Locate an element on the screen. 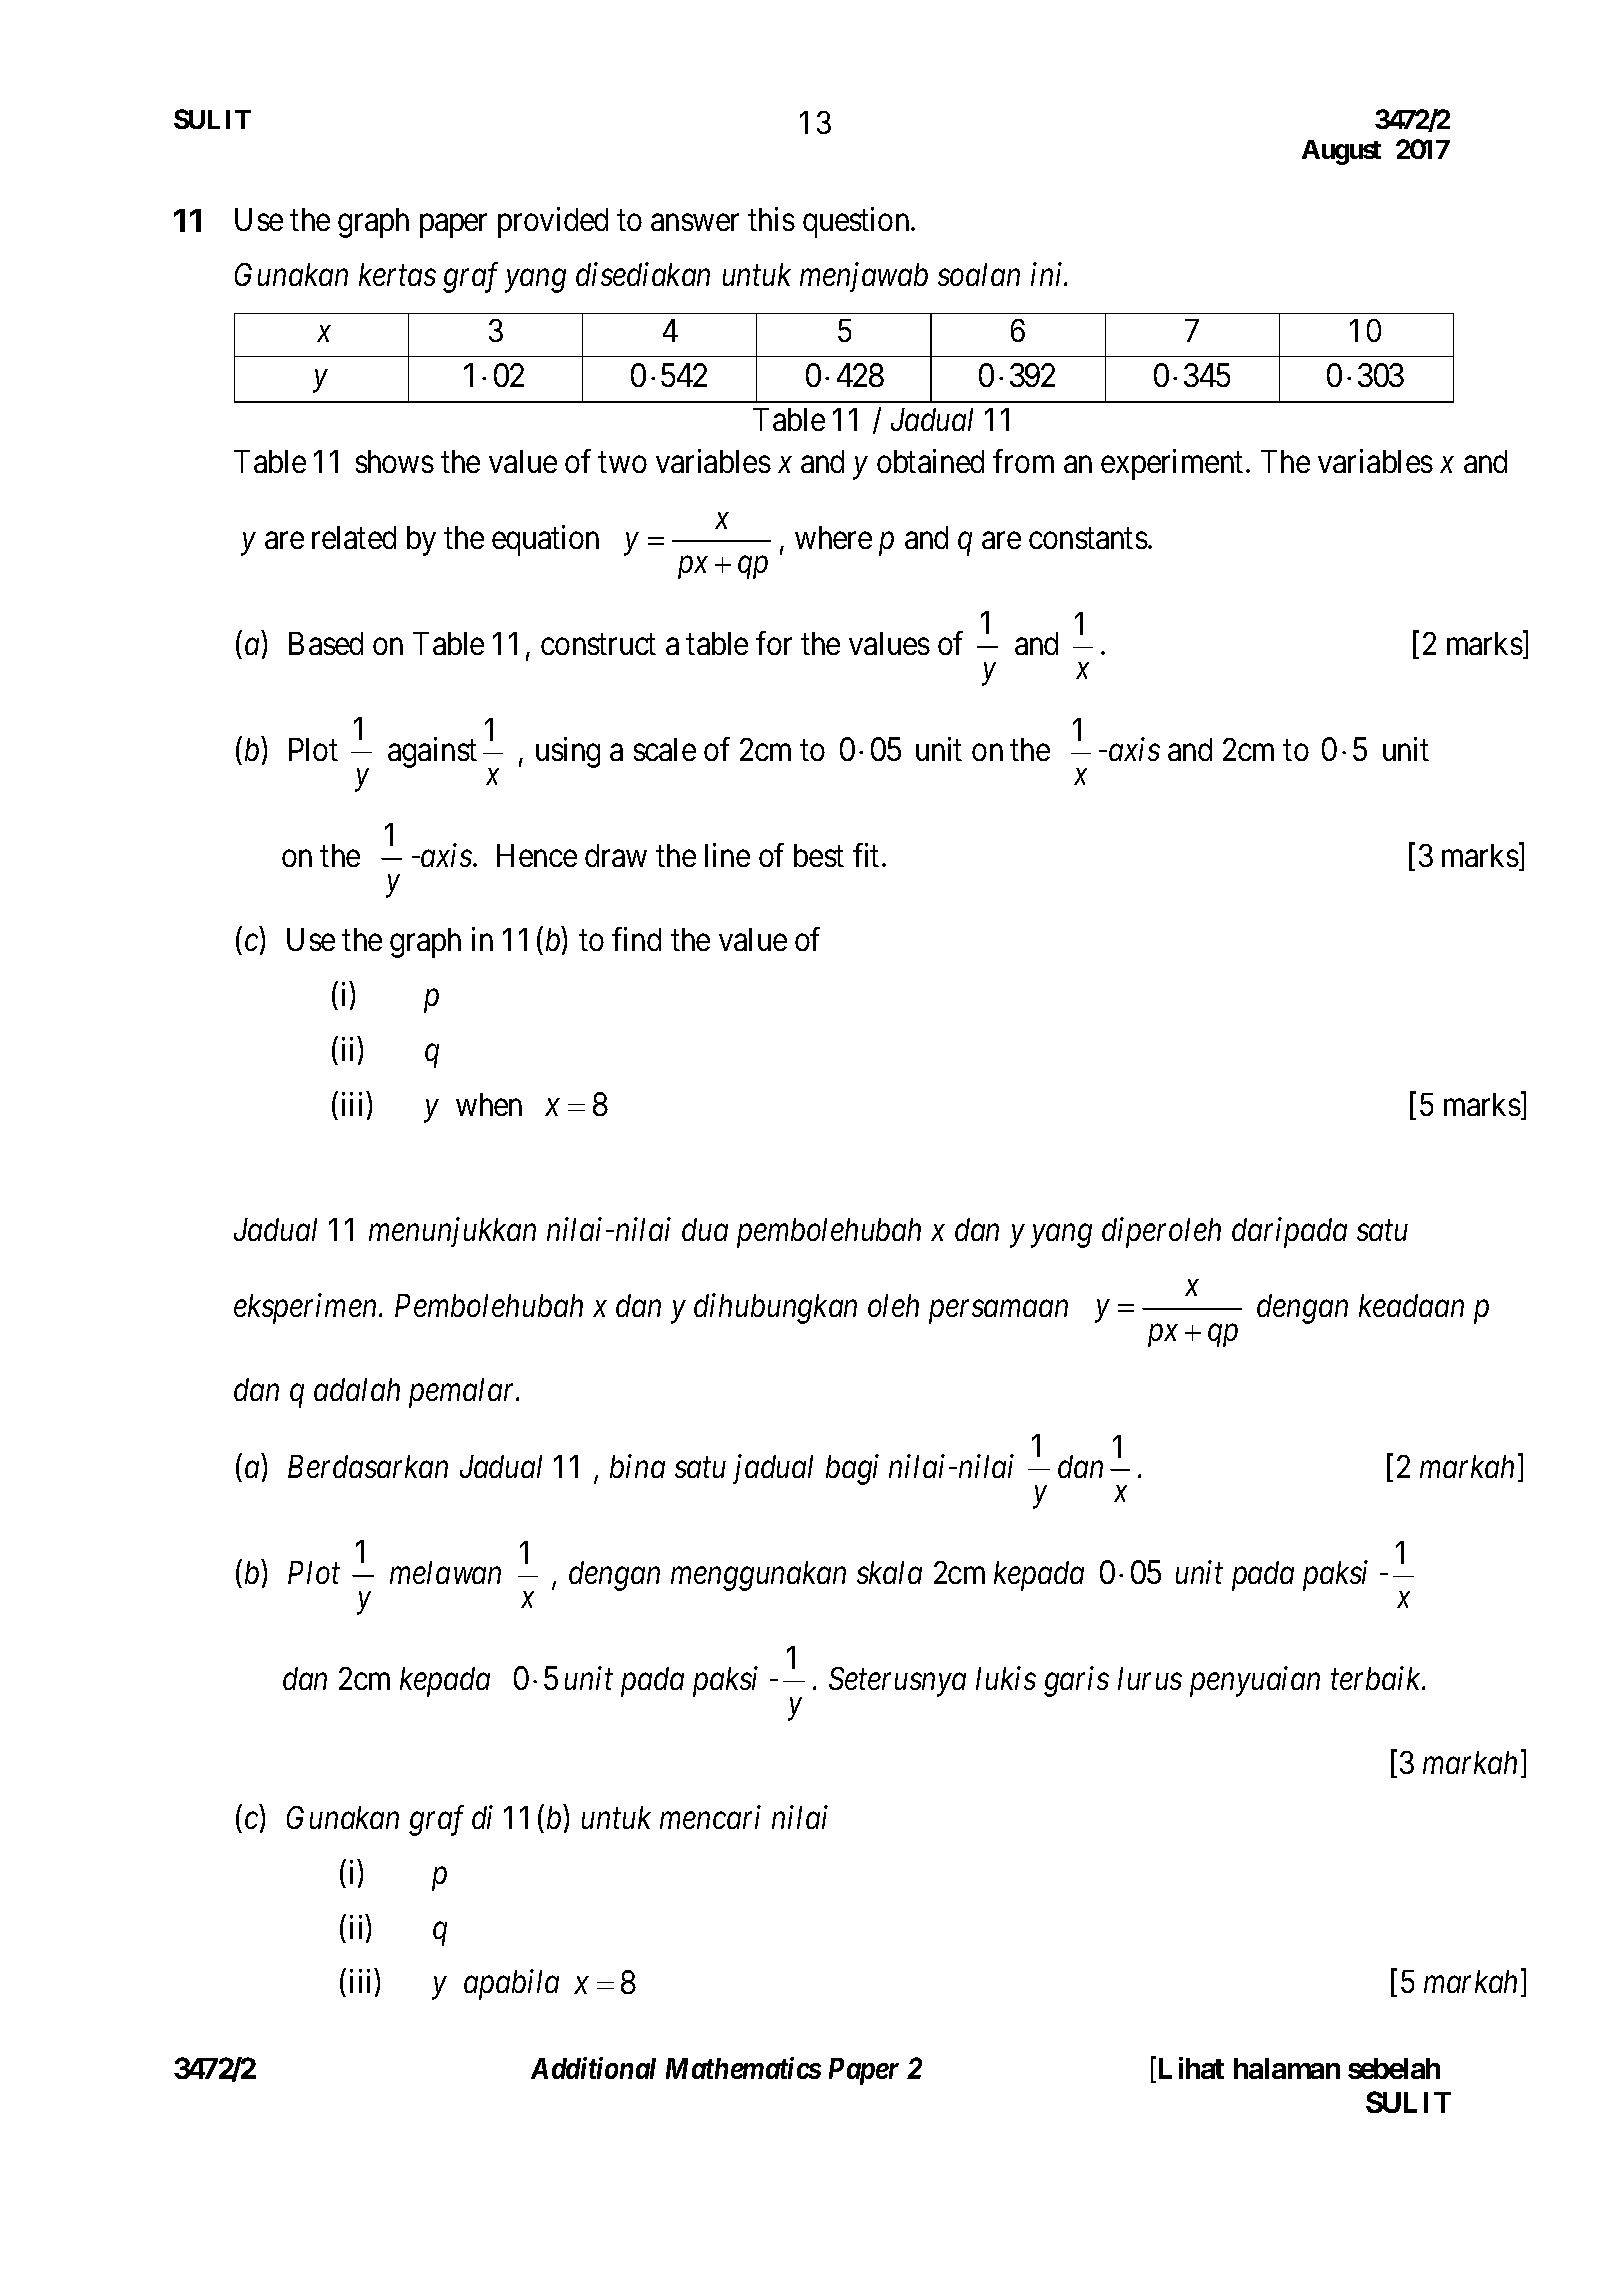 The width and height of the screenshot is (1623, 2292). fit is located at coordinates (866, 855).
